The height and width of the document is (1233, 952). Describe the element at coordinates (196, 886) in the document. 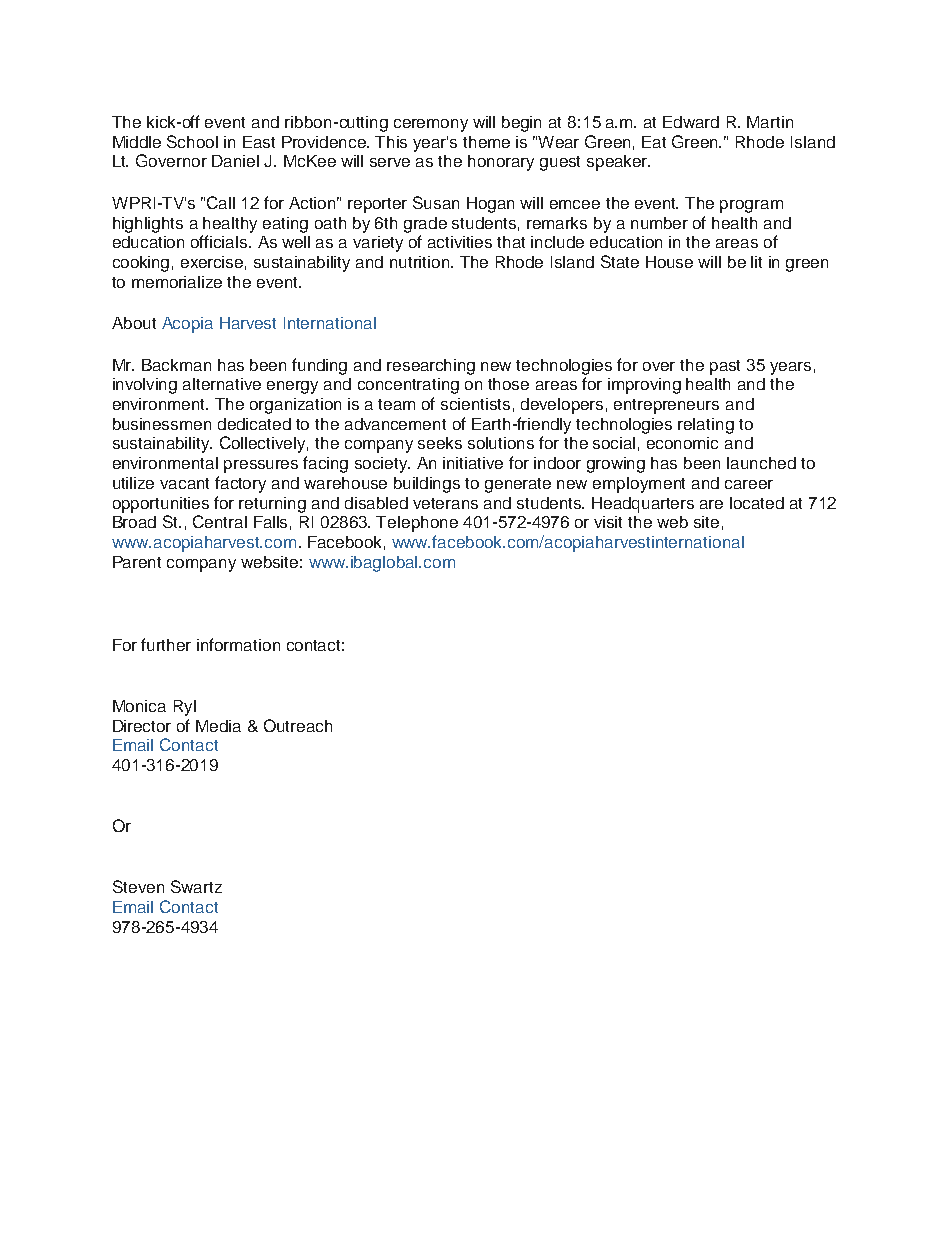

I see `Swartz` at that location.
